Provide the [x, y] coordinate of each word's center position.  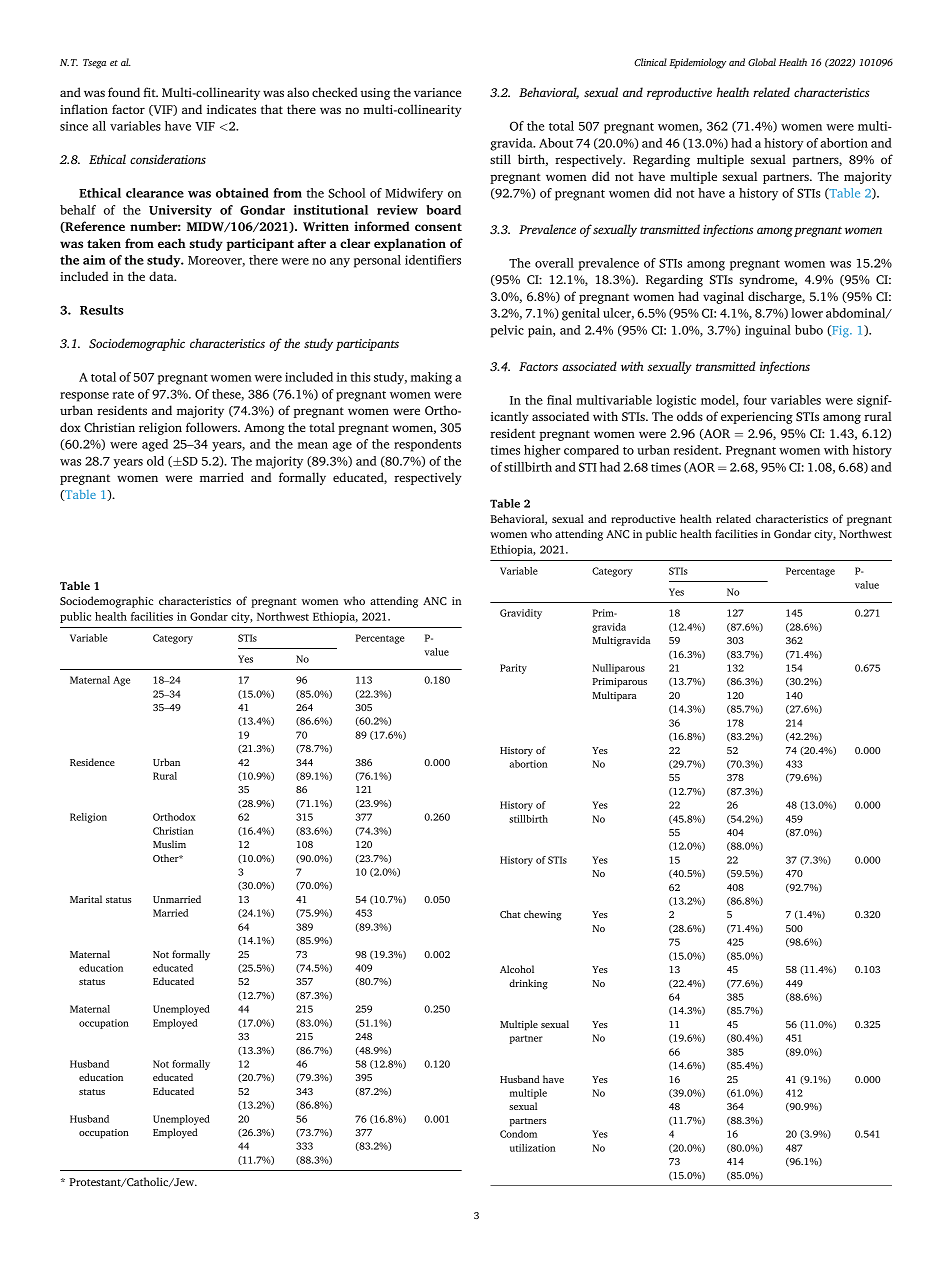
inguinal [768, 331]
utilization [532, 1148]
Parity [513, 669]
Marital [86, 899]
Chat [510, 914]
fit [150, 92]
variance [437, 92]
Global [762, 62]
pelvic [507, 331]
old [155, 461]
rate [123, 395]
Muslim [169, 844]
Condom [518, 1134]
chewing [543, 915]
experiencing [757, 418]
